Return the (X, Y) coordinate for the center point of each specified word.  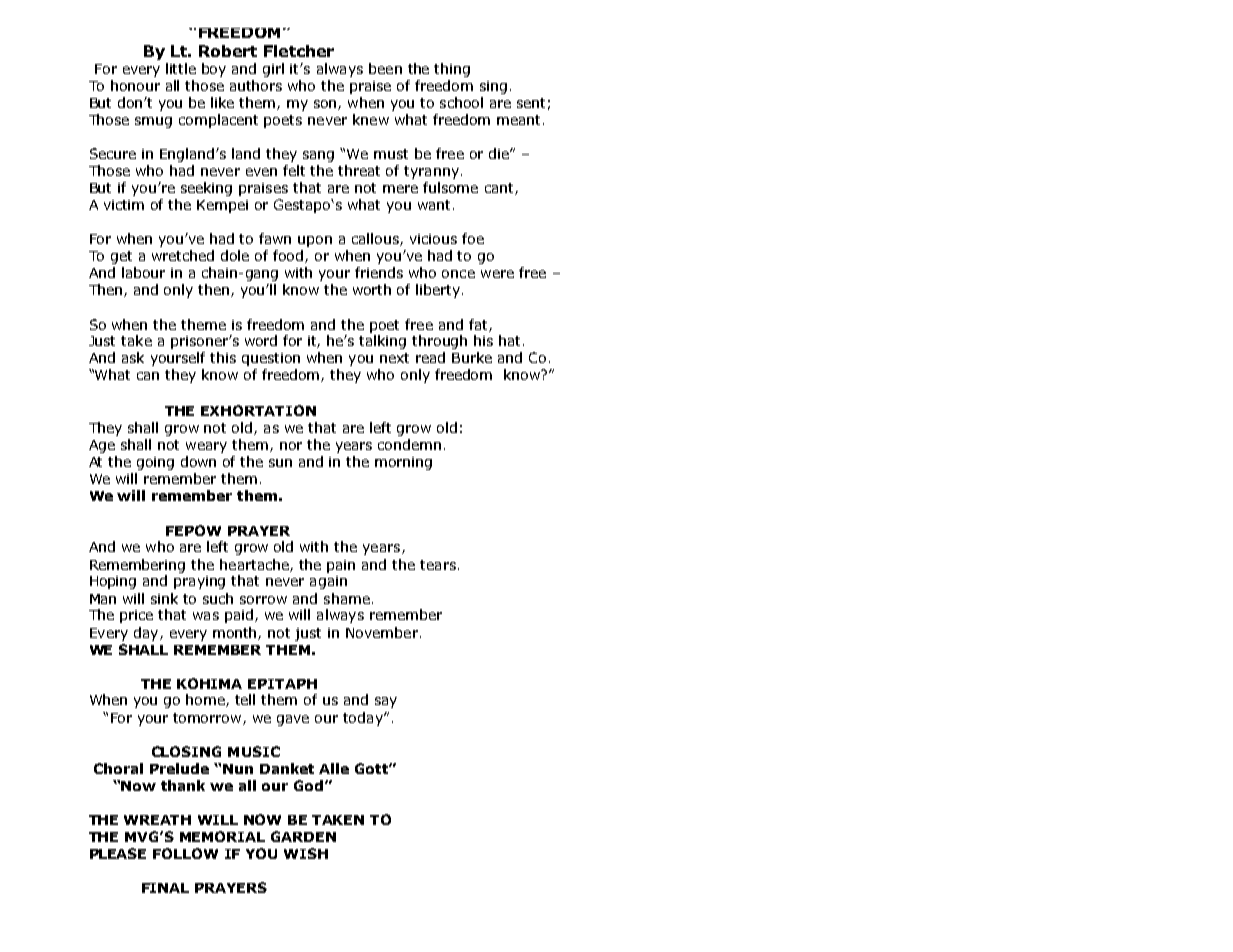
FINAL (165, 888)
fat (479, 325)
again (328, 582)
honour (135, 85)
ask (133, 357)
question (271, 359)
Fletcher (299, 51)
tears (438, 565)
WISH (306, 853)
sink (164, 598)
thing (452, 70)
